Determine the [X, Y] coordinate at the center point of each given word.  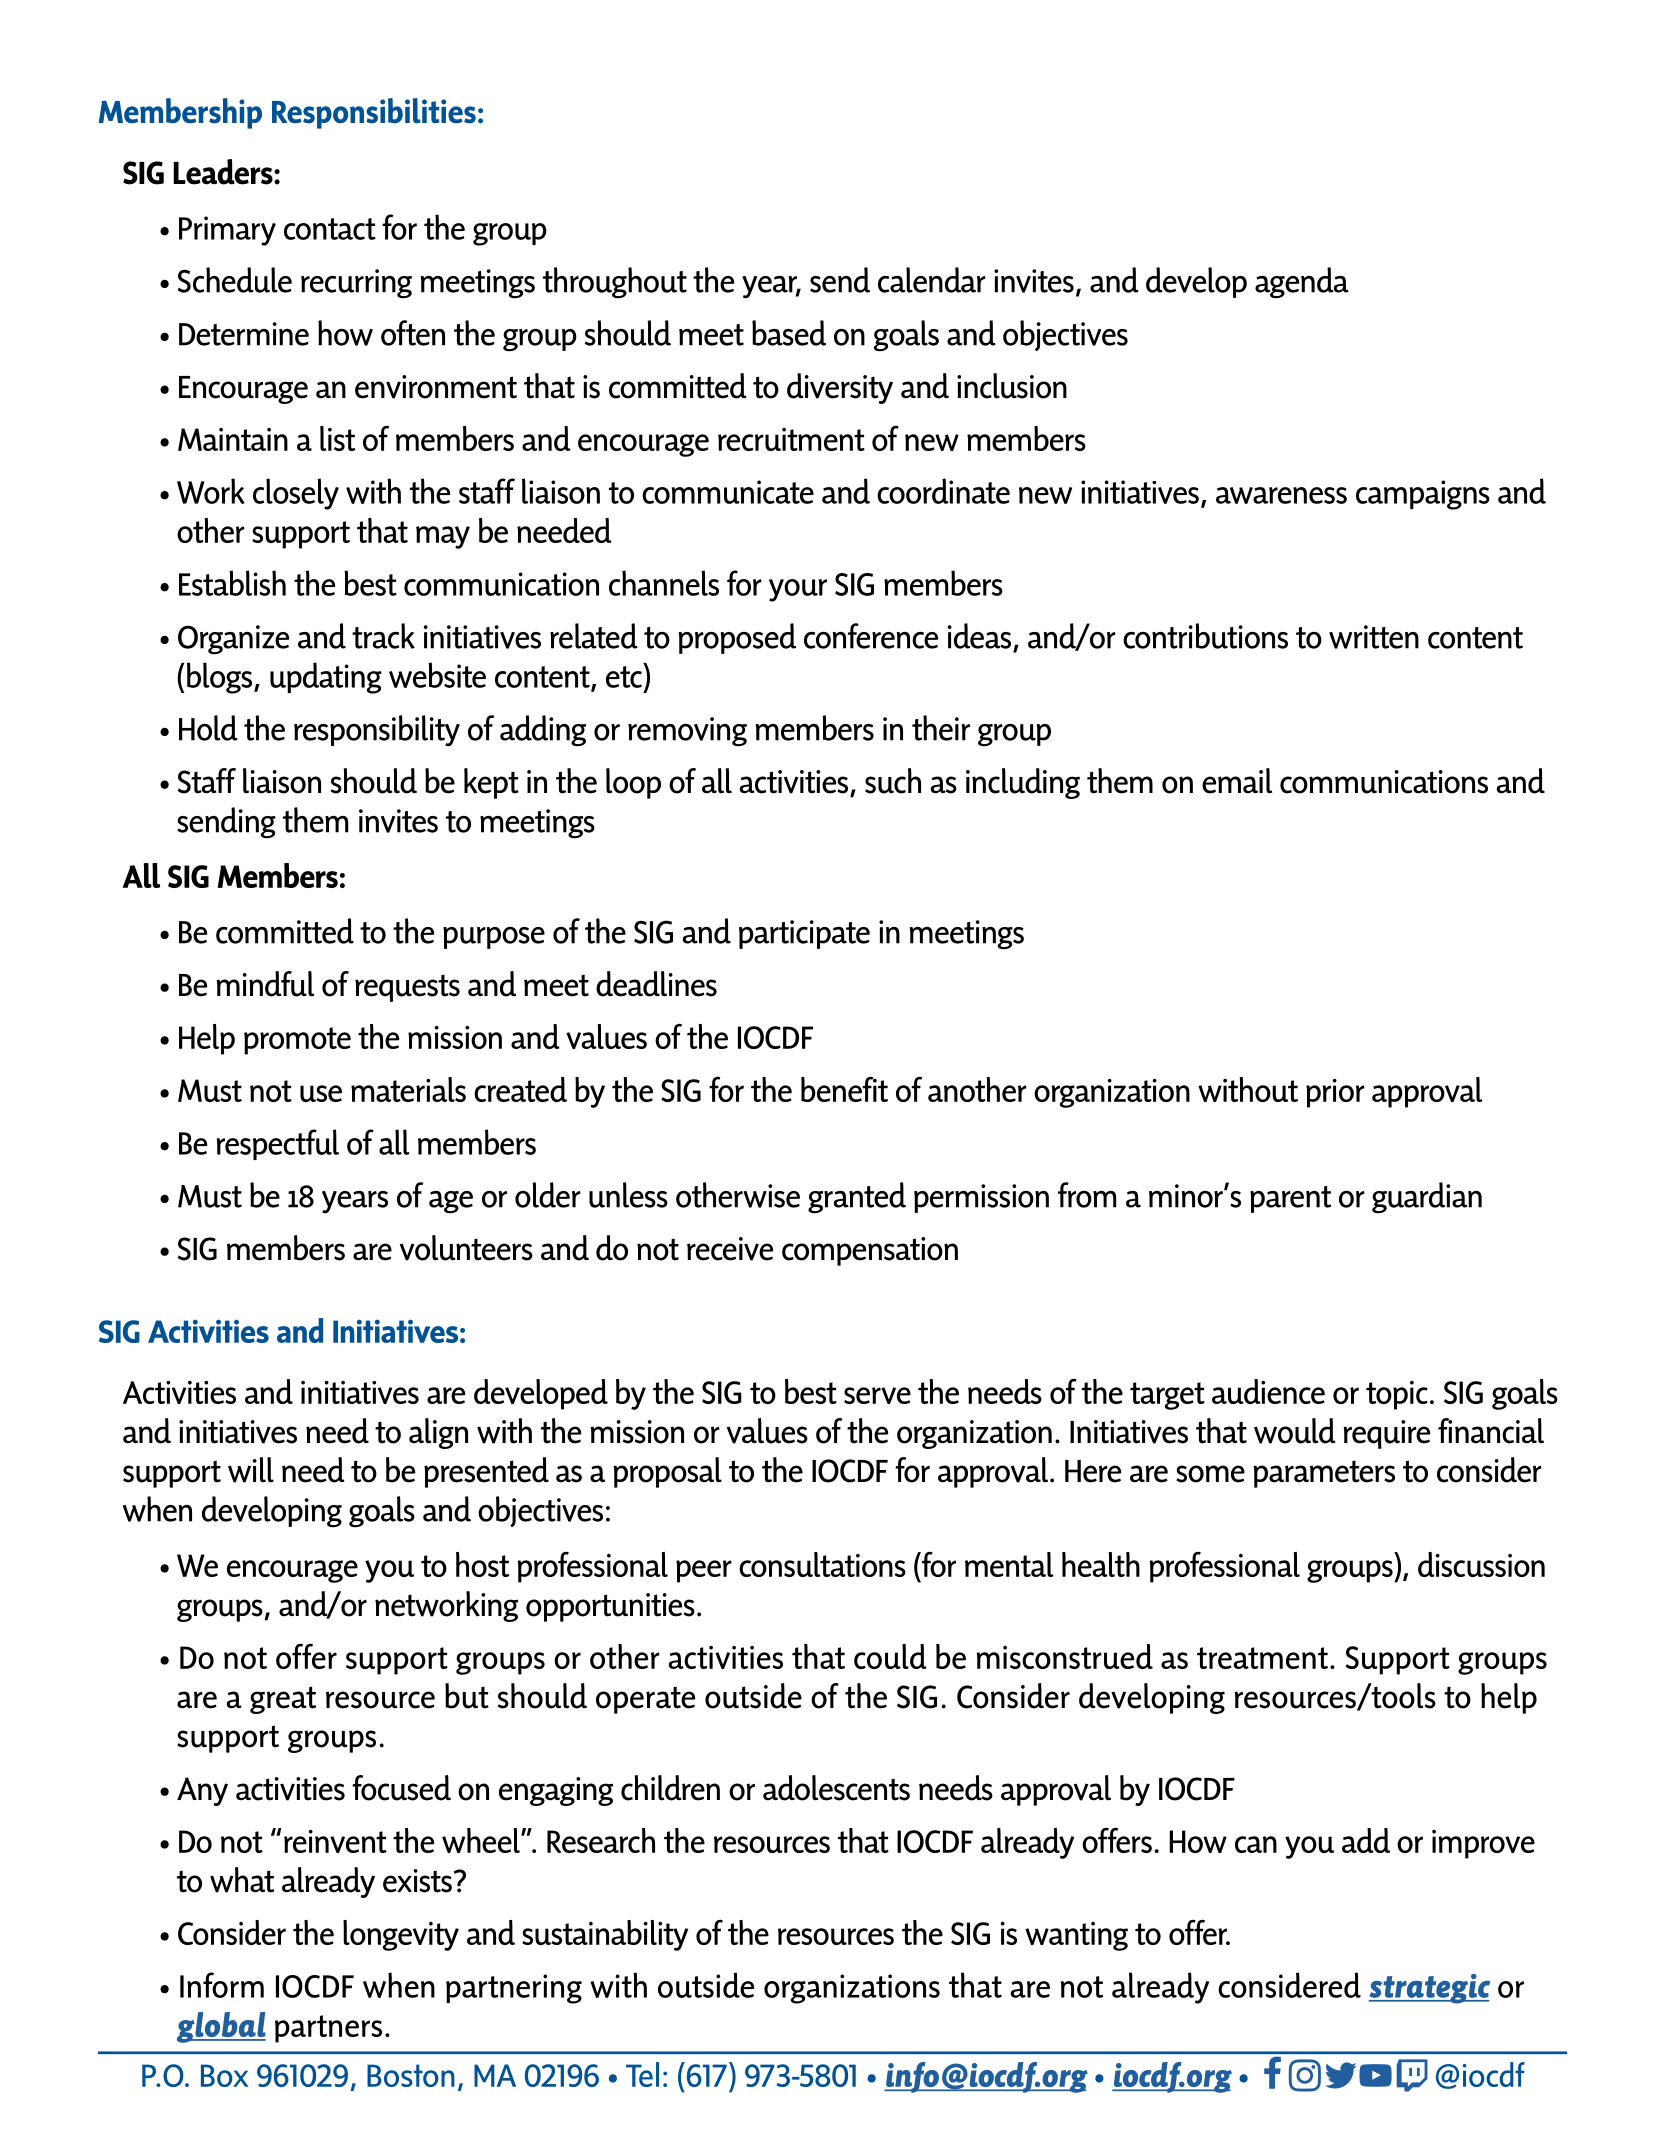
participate [804, 934]
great [283, 1700]
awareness [1281, 495]
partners [328, 2029]
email [1237, 781]
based [789, 333]
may [443, 537]
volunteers [466, 1248]
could [890, 1656]
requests [407, 988]
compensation [870, 1251]
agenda [1302, 283]
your [798, 590]
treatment [1262, 1658]
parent [1290, 1199]
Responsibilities [374, 113]
